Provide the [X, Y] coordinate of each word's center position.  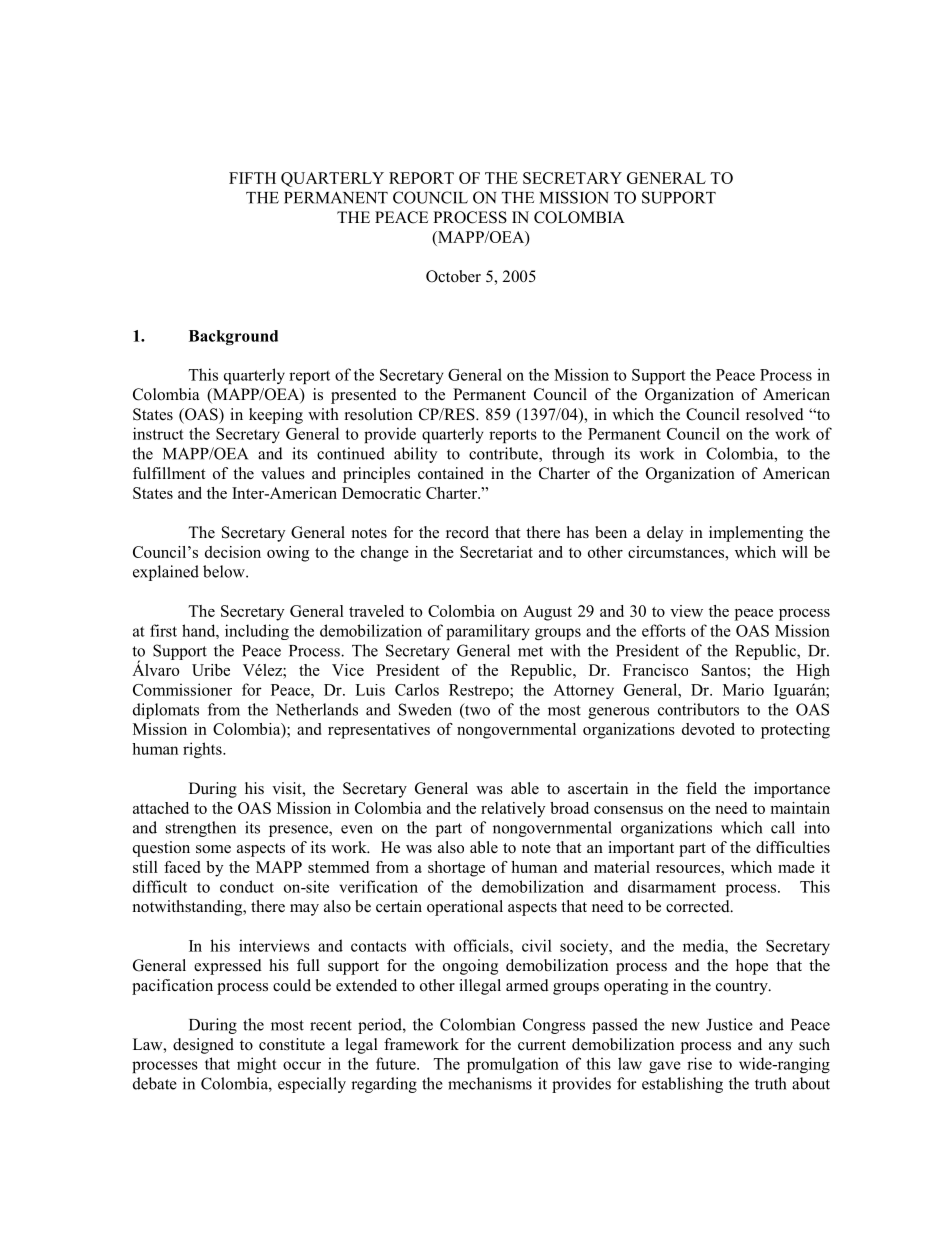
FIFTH [252, 178]
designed [203, 1046]
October [453, 276]
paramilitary [488, 632]
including [257, 632]
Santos [724, 670]
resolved [775, 414]
